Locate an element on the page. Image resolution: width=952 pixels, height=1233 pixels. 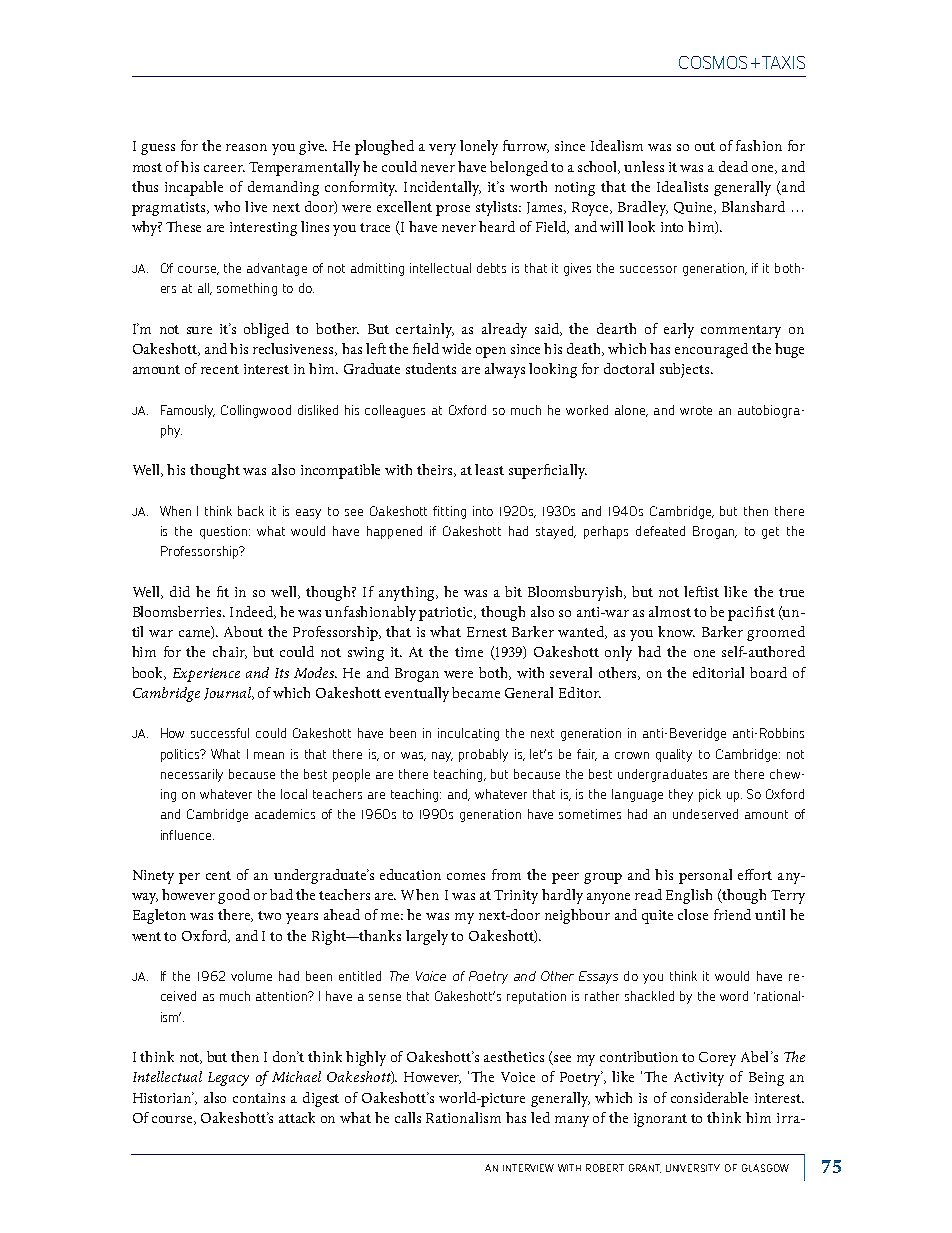
contains is located at coordinates (259, 1098).
